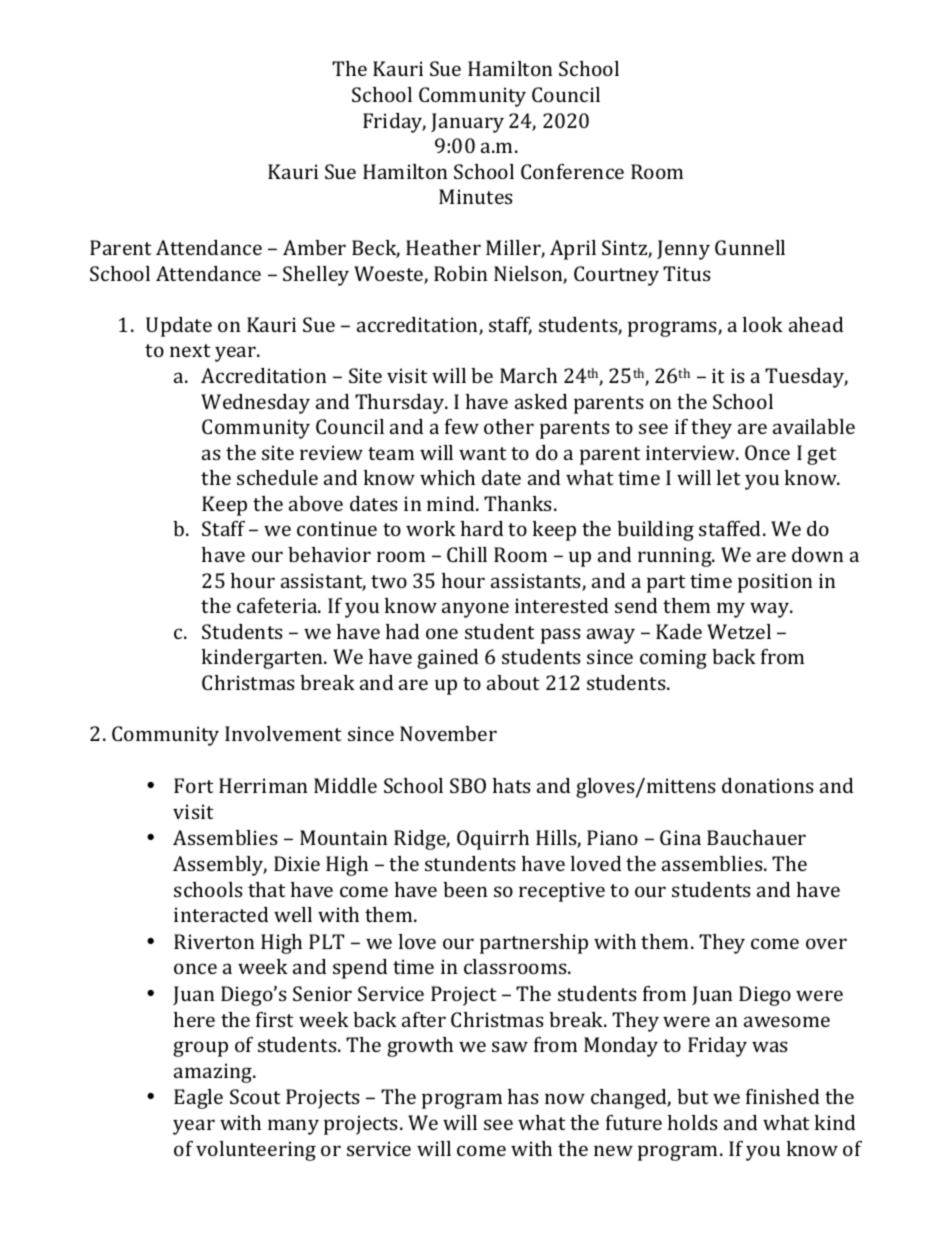 The height and width of the document is (1233, 952). Describe the element at coordinates (194, 785) in the document. I see `Fort` at that location.
